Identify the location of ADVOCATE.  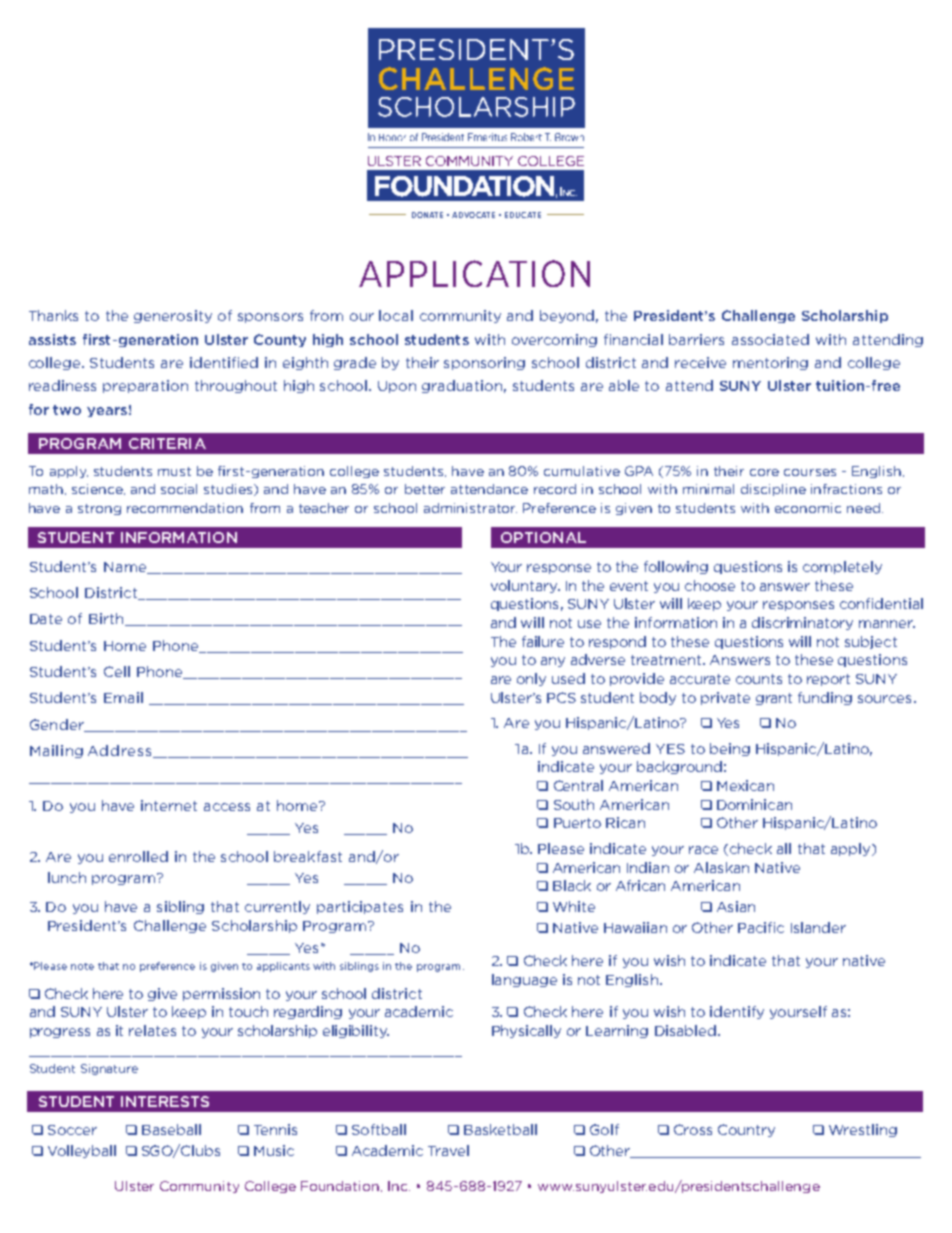
(473, 215).
